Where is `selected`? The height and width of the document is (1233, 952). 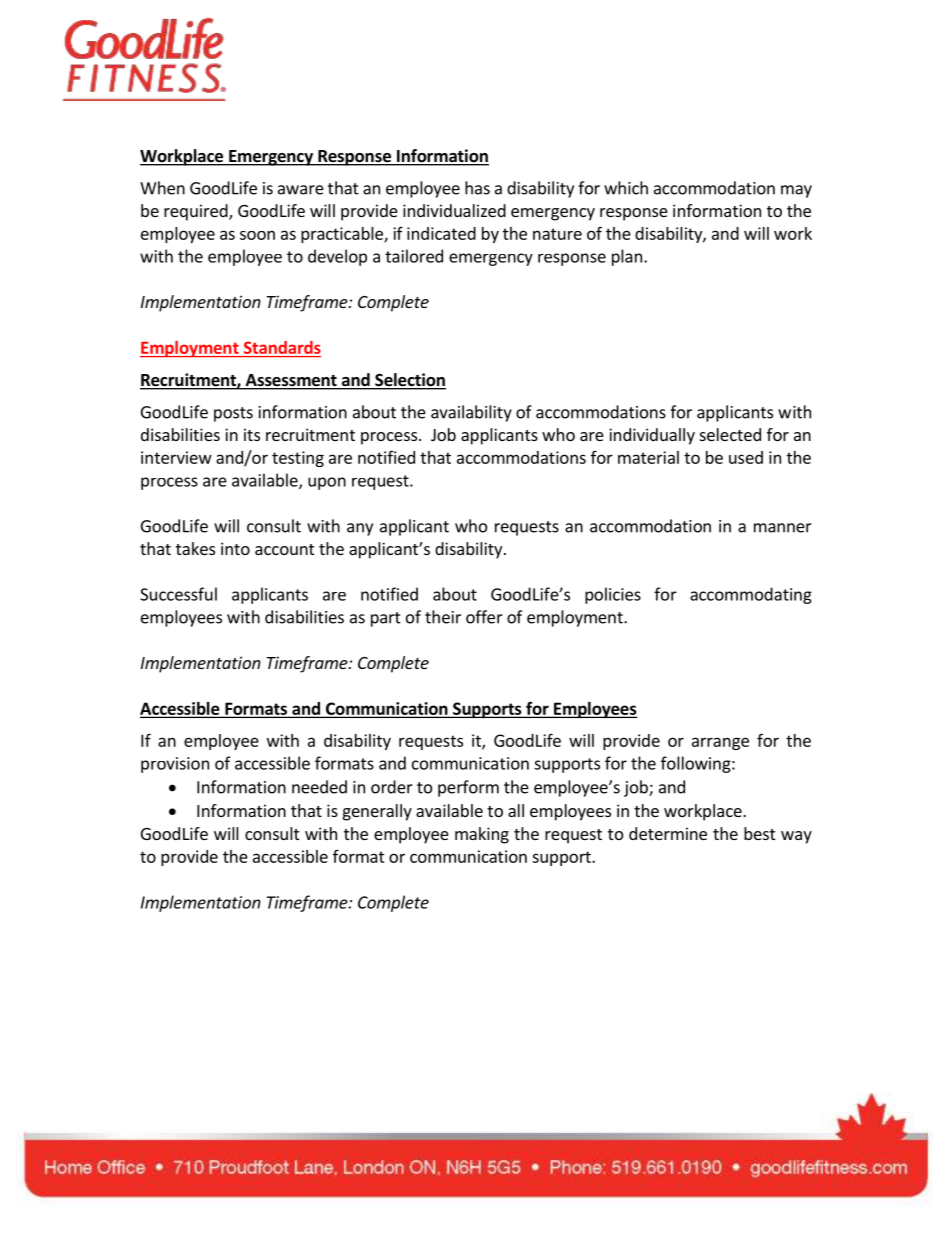 selected is located at coordinates (730, 434).
